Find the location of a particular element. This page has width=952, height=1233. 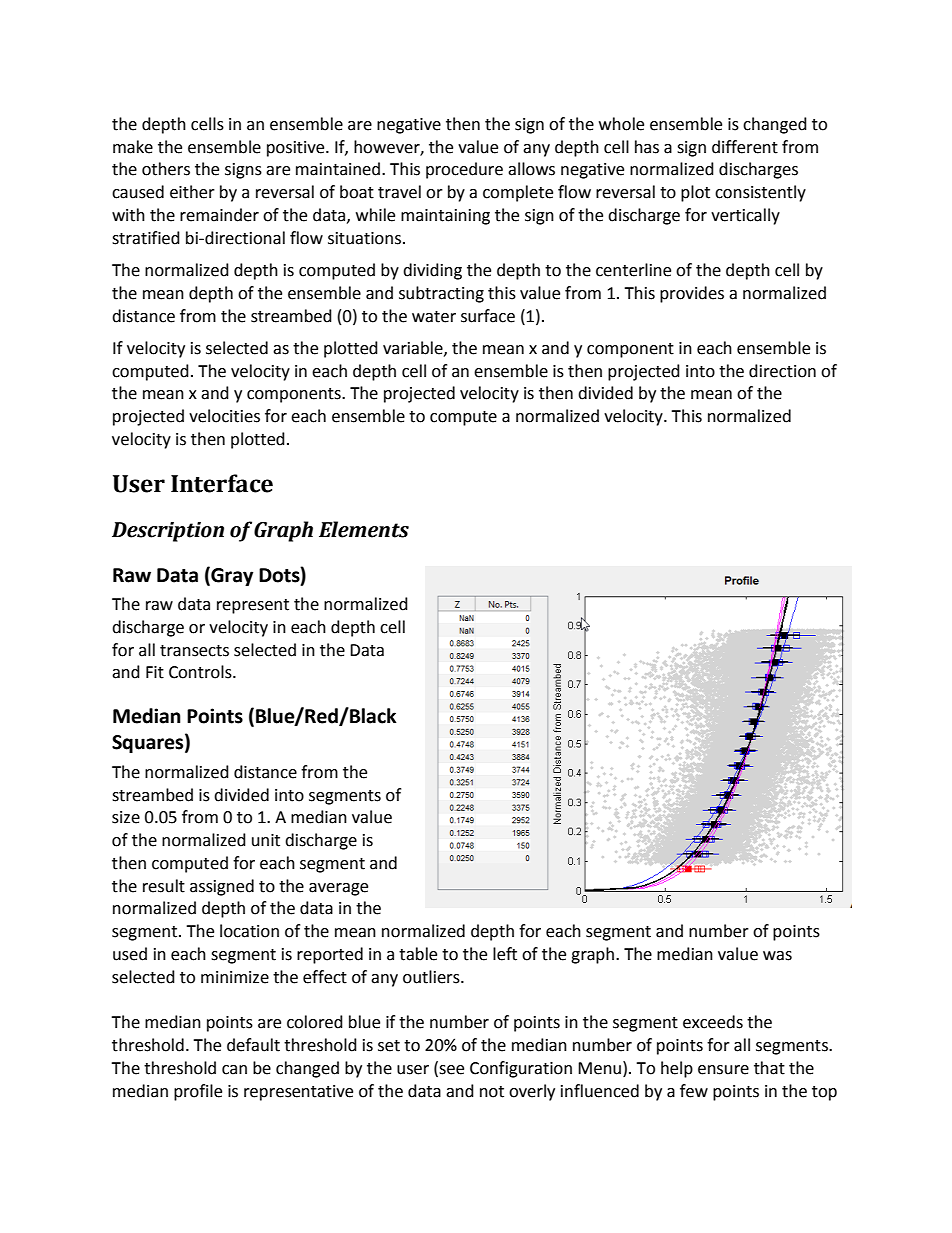

different is located at coordinates (745, 147).
